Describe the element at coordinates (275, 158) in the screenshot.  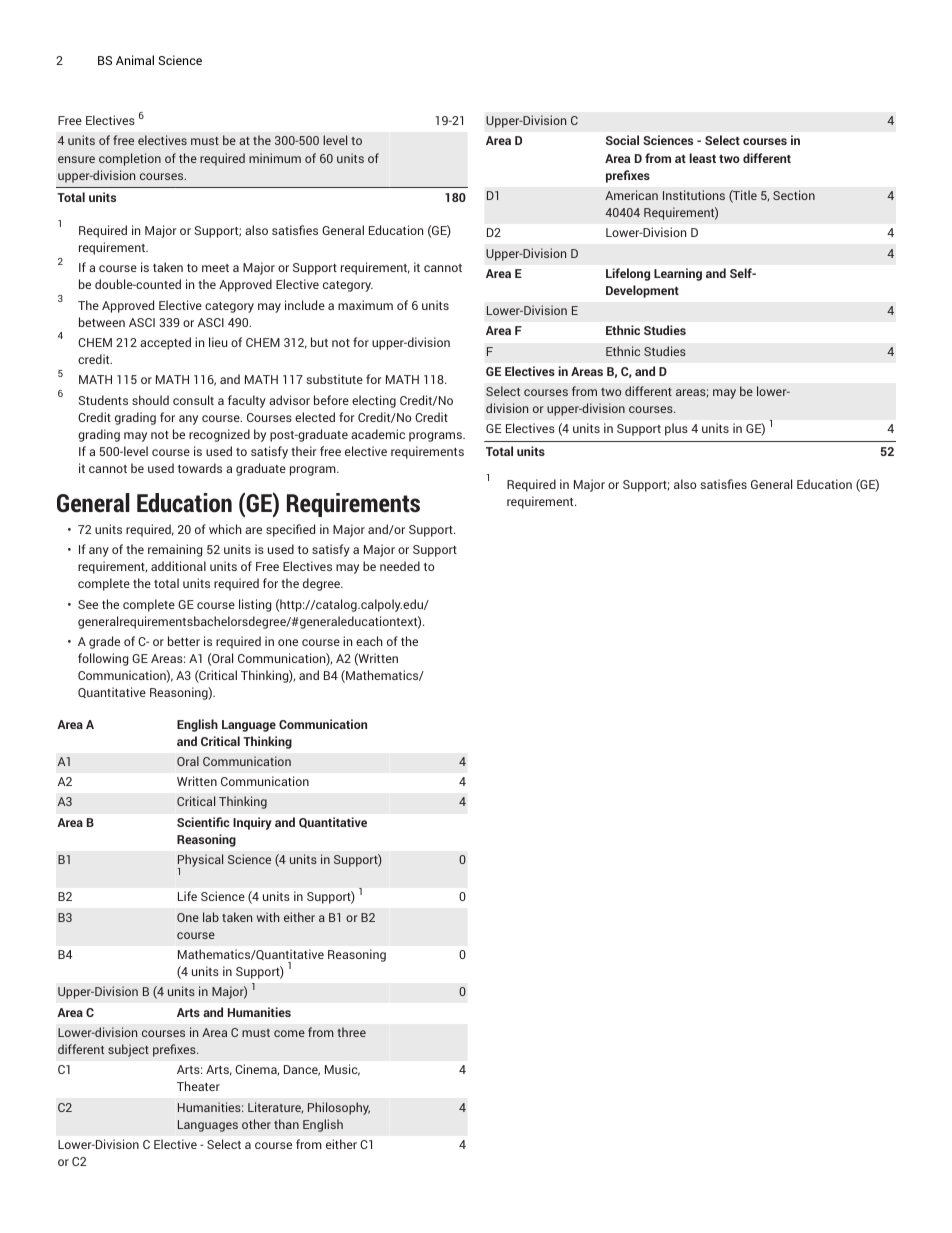
I see `minimum` at that location.
